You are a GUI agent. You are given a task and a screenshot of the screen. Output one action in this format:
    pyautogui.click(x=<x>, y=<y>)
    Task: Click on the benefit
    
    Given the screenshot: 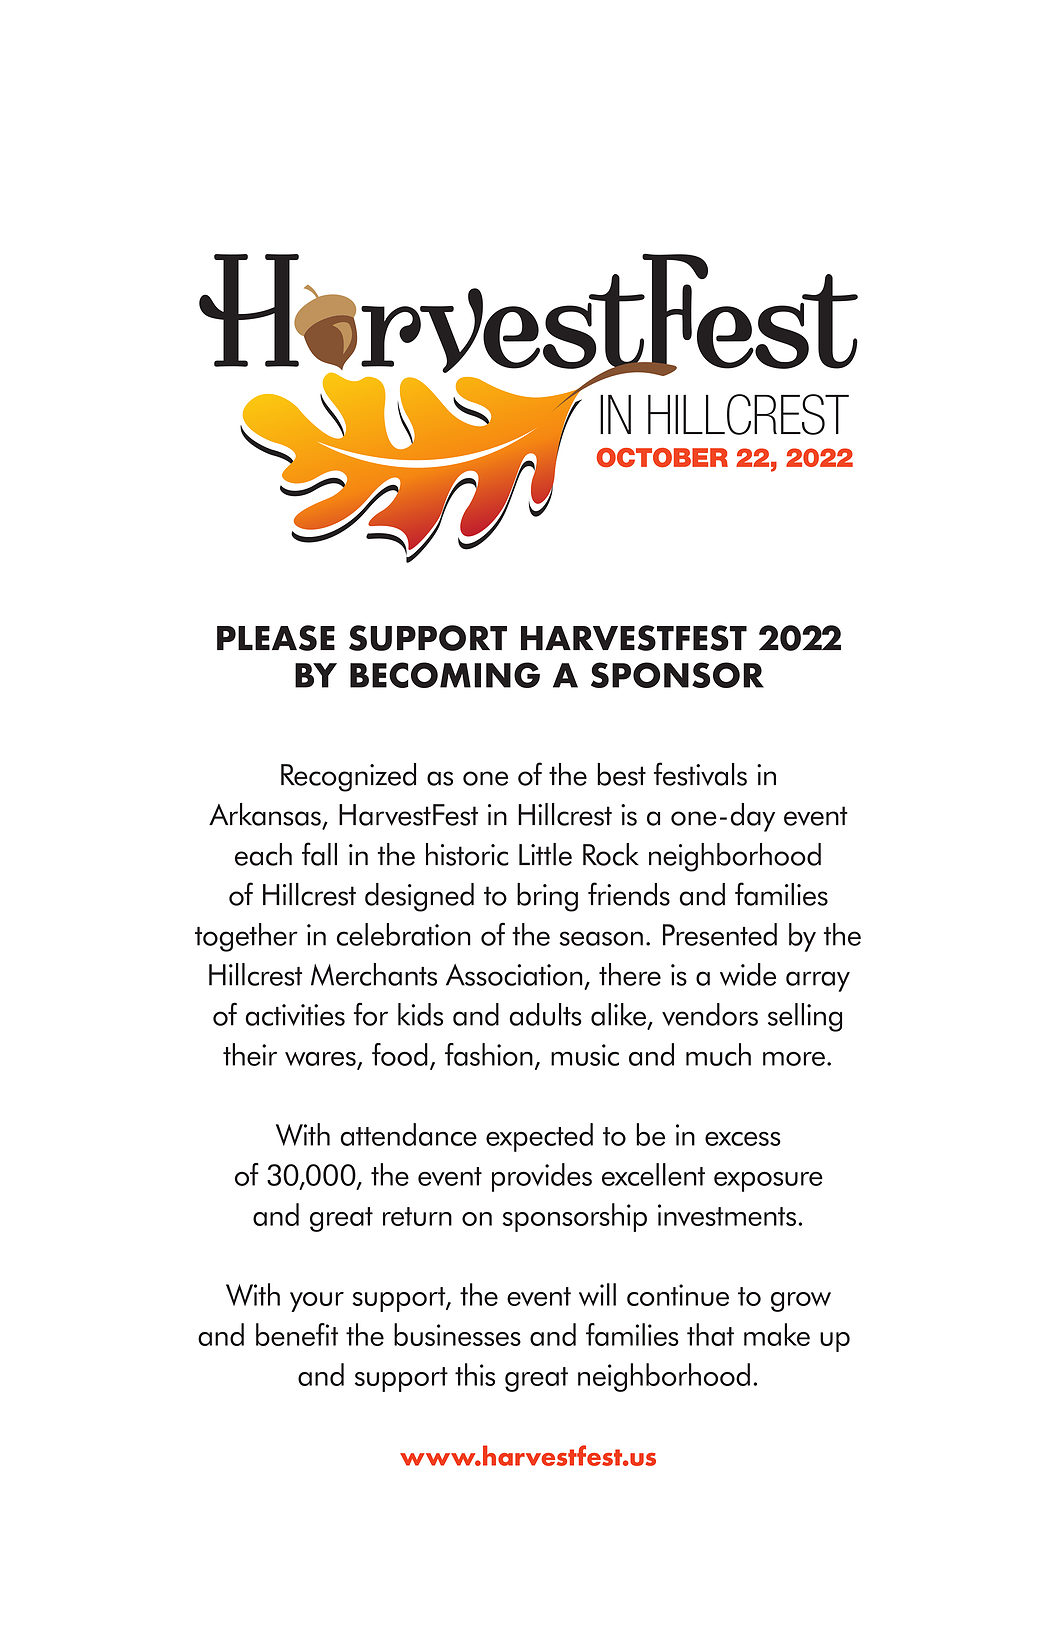 What is the action you would take?
    pyautogui.click(x=297, y=1334)
